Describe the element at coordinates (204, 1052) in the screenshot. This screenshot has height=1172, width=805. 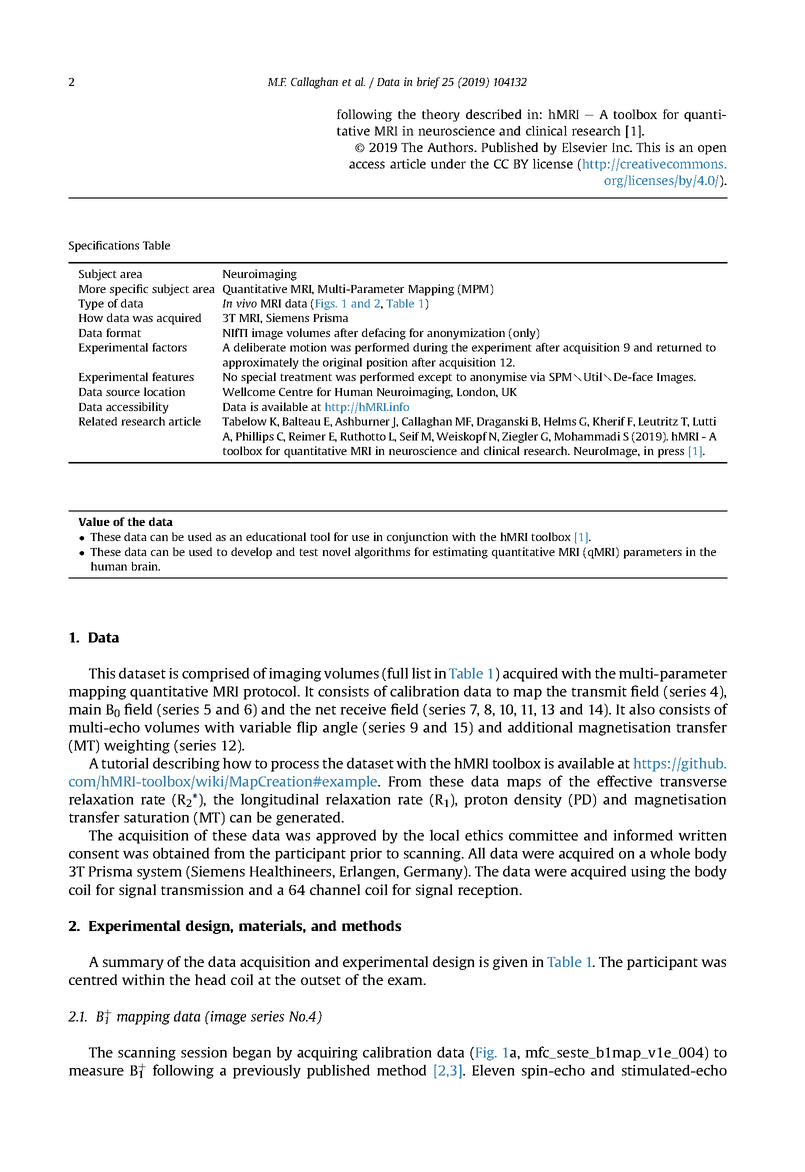
I see `session` at that location.
